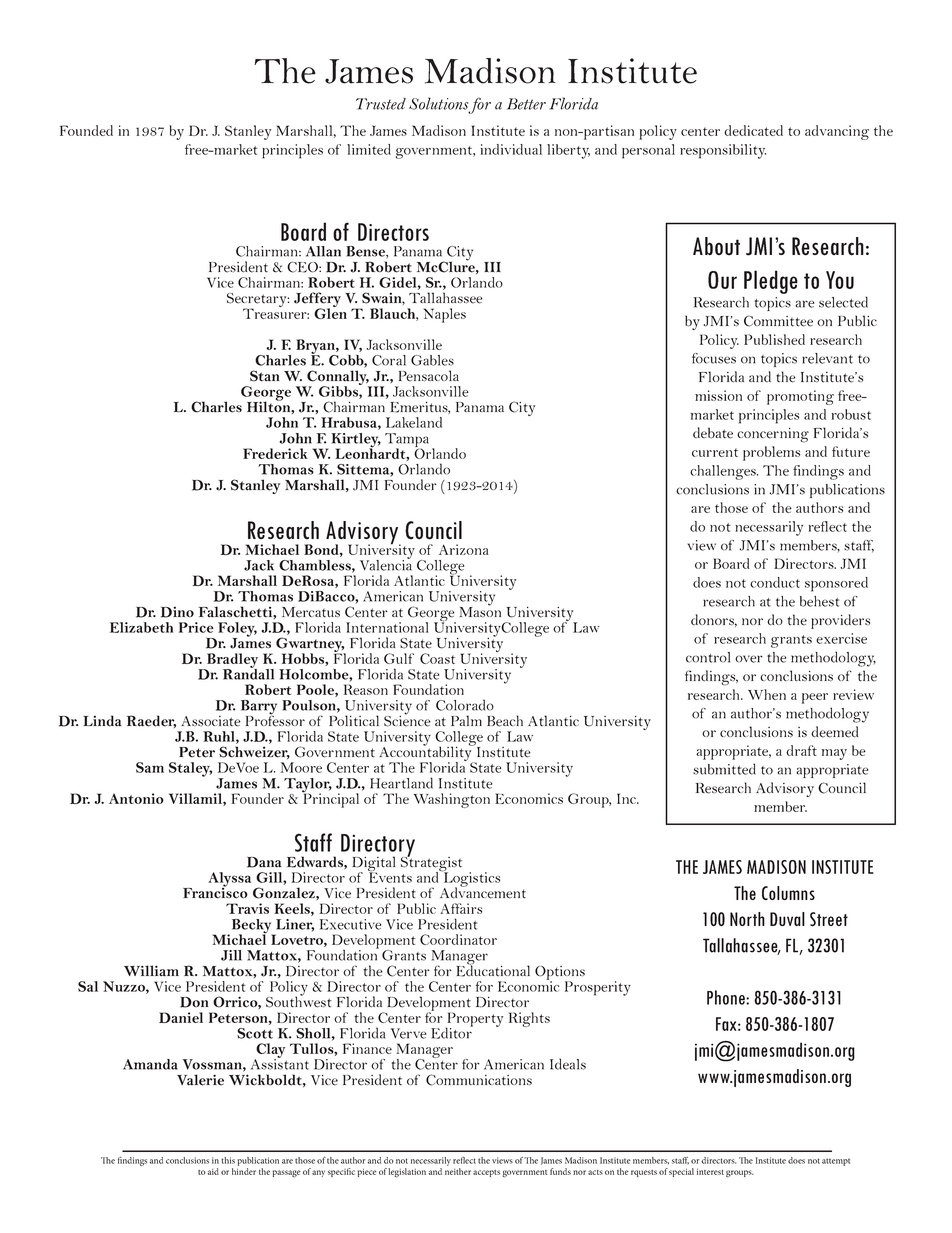  Describe the element at coordinates (213, 1171) in the document. I see `aid` at that location.
